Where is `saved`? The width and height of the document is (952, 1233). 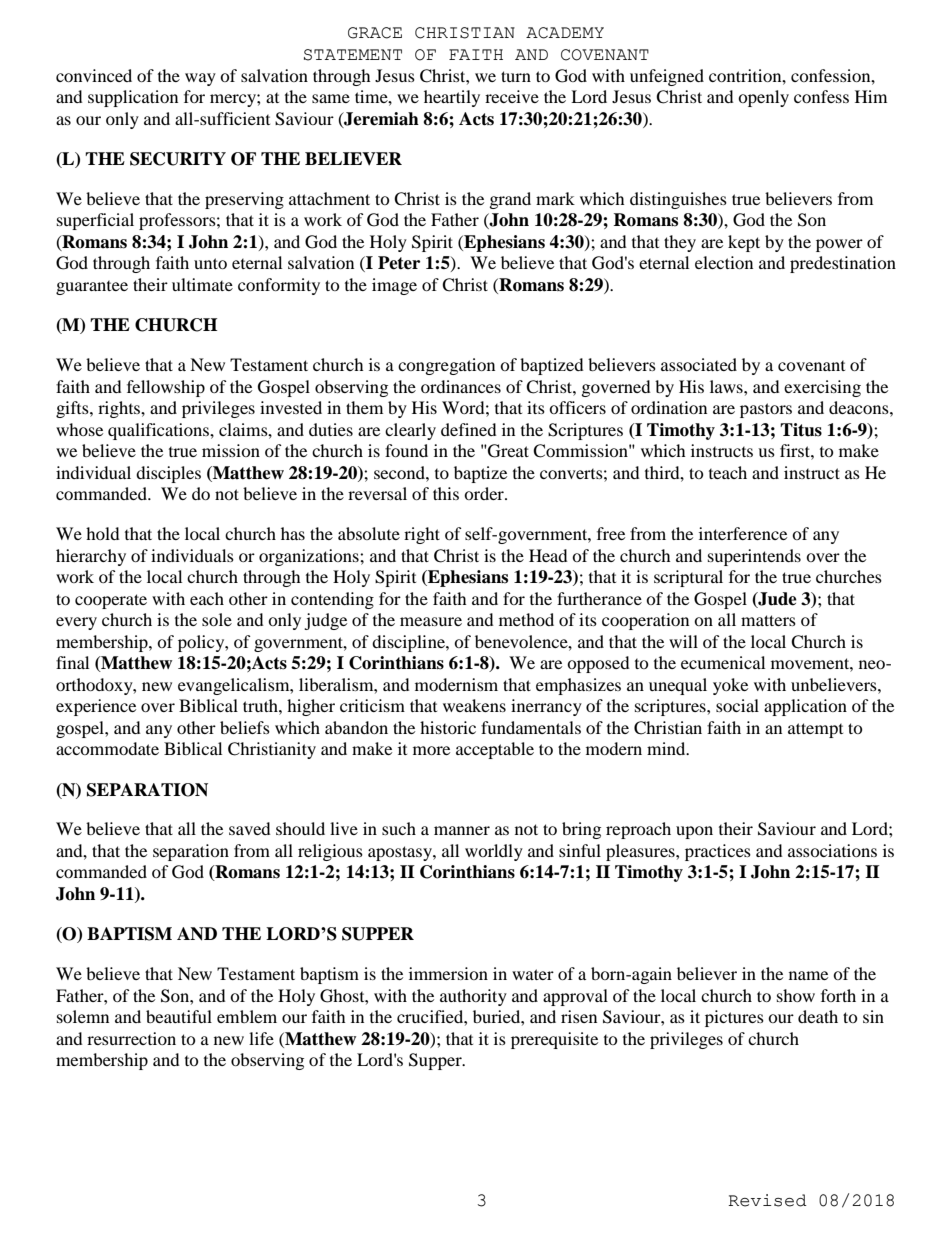 saved is located at coordinates (250, 828).
